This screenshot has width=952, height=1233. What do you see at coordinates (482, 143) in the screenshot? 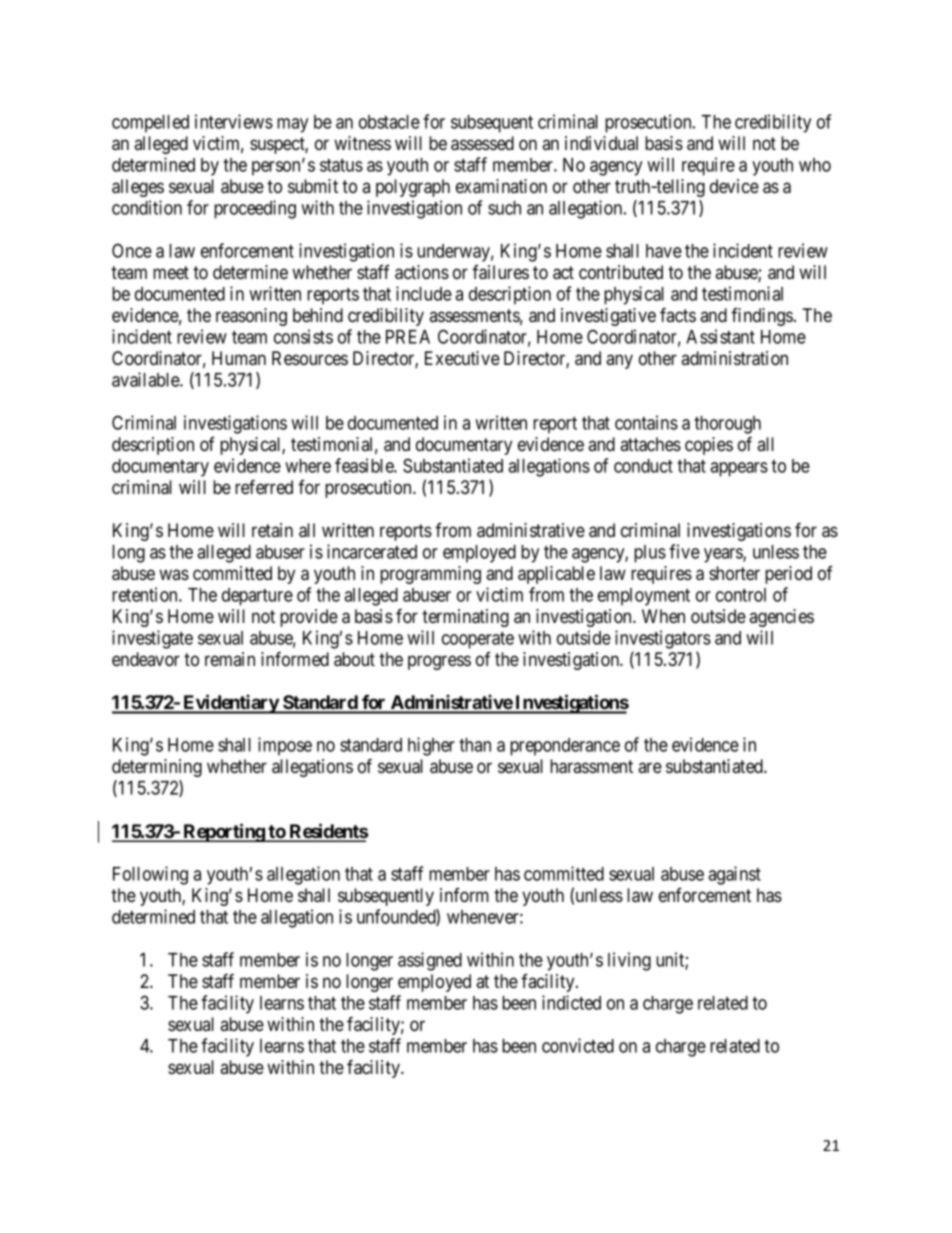
I see `assessed` at bounding box center [482, 143].
